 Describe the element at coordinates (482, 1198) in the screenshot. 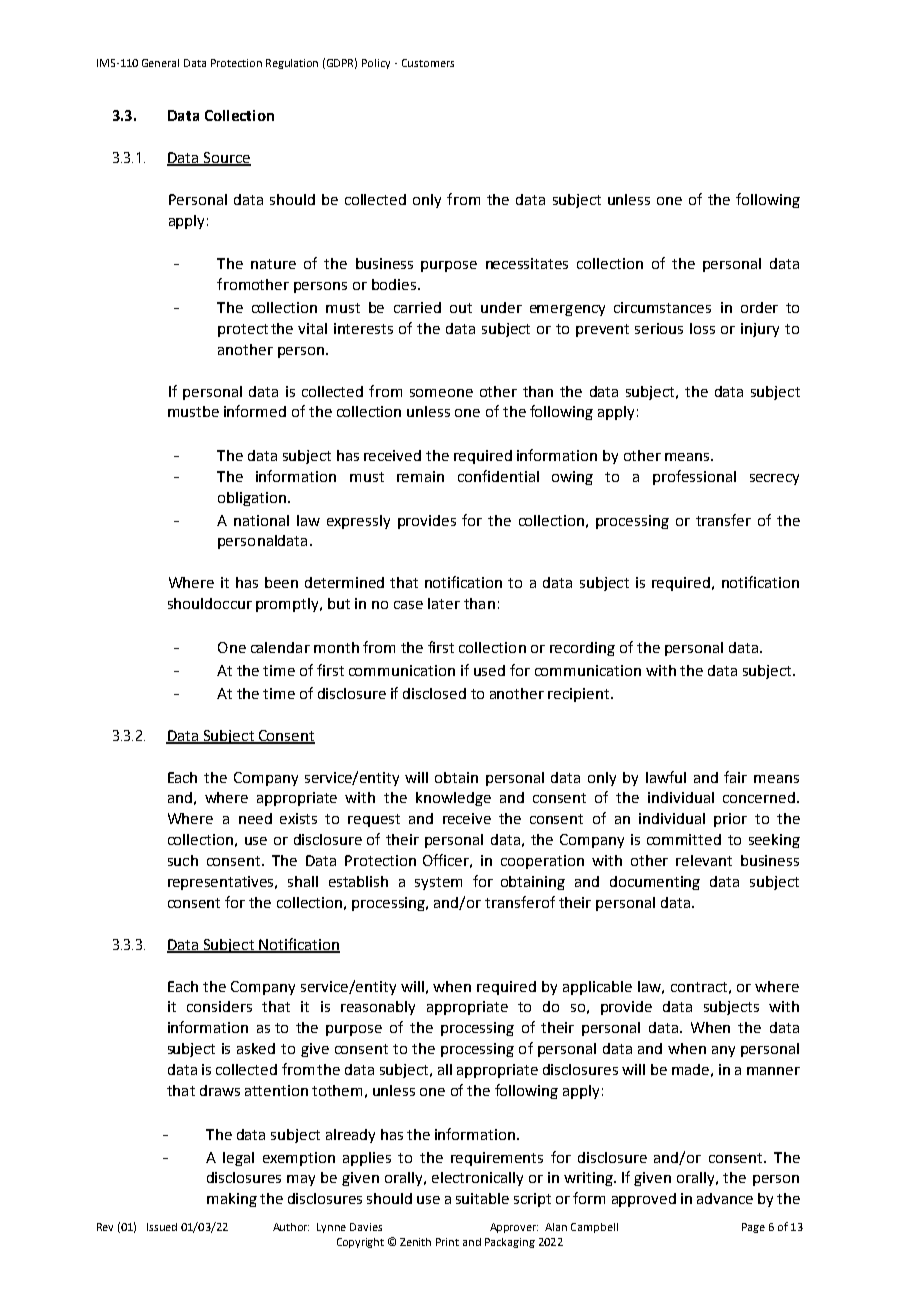

I see `suitable` at that location.
